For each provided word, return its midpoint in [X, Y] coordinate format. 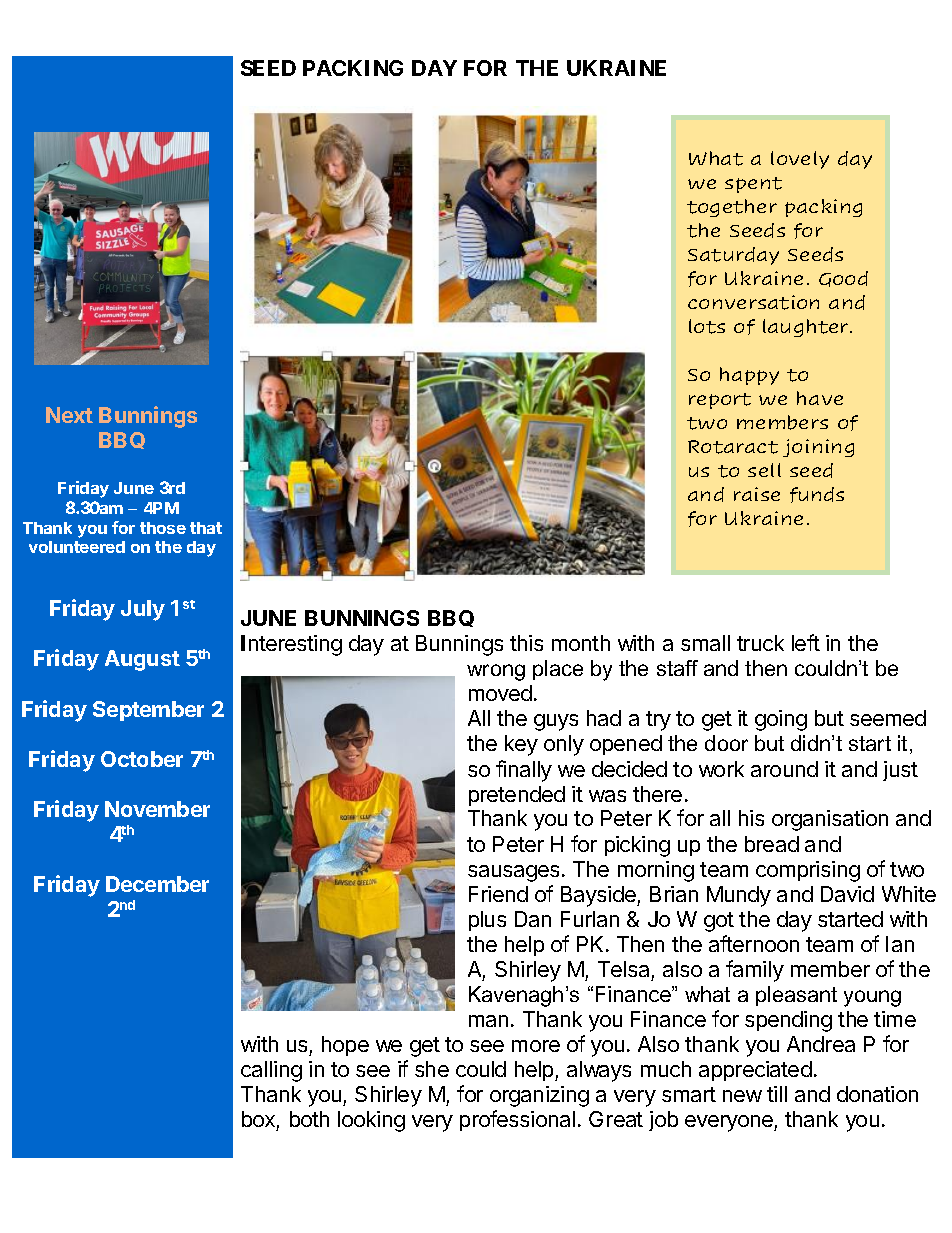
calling [271, 1071]
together [732, 208]
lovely [800, 160]
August [142, 660]
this [526, 643]
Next [69, 415]
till [777, 1094]
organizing [539, 1096]
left [806, 642]
